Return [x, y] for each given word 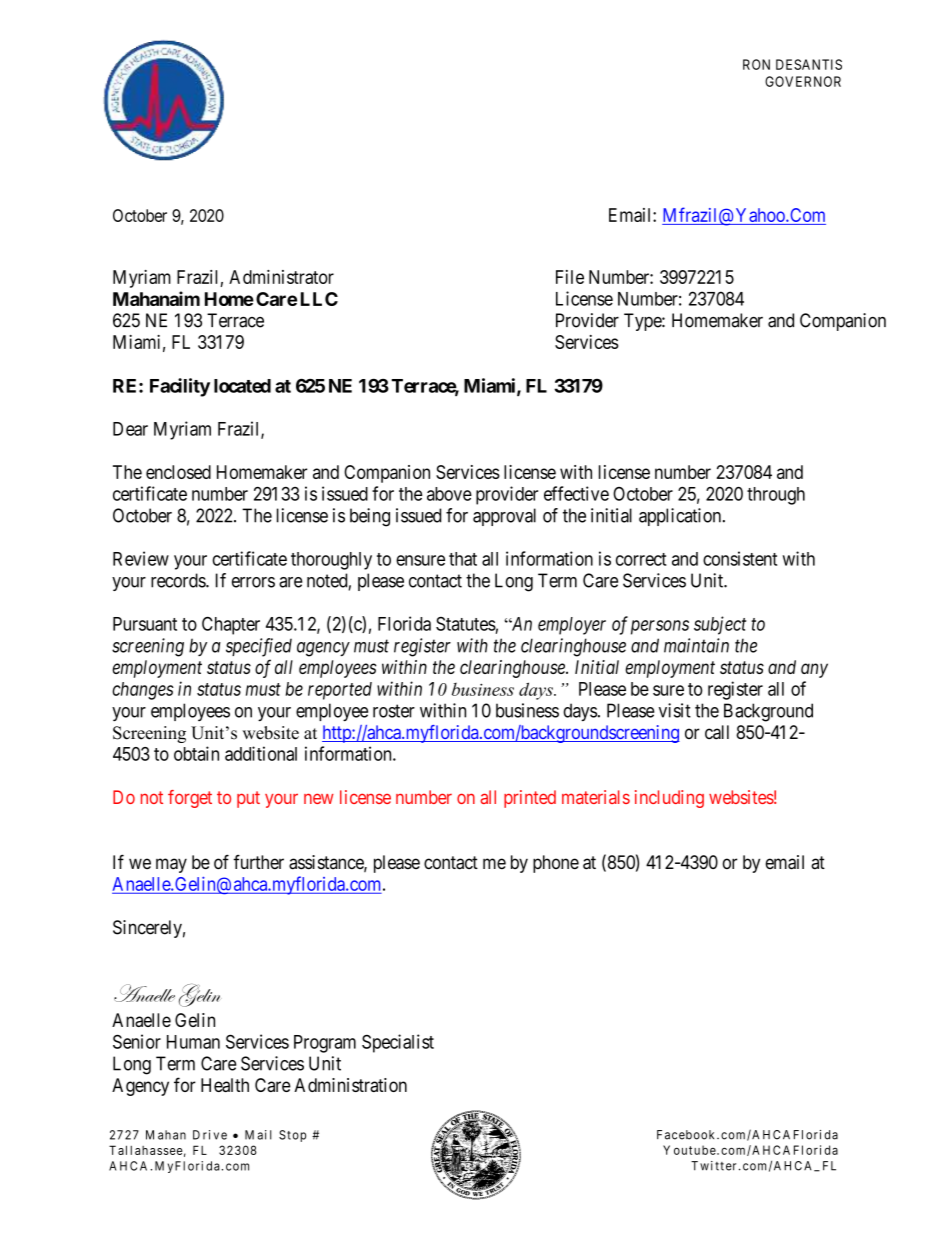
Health [225, 1085]
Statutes [466, 624]
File [570, 277]
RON [756, 64]
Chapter [231, 626]
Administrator [281, 277]
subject [720, 625]
